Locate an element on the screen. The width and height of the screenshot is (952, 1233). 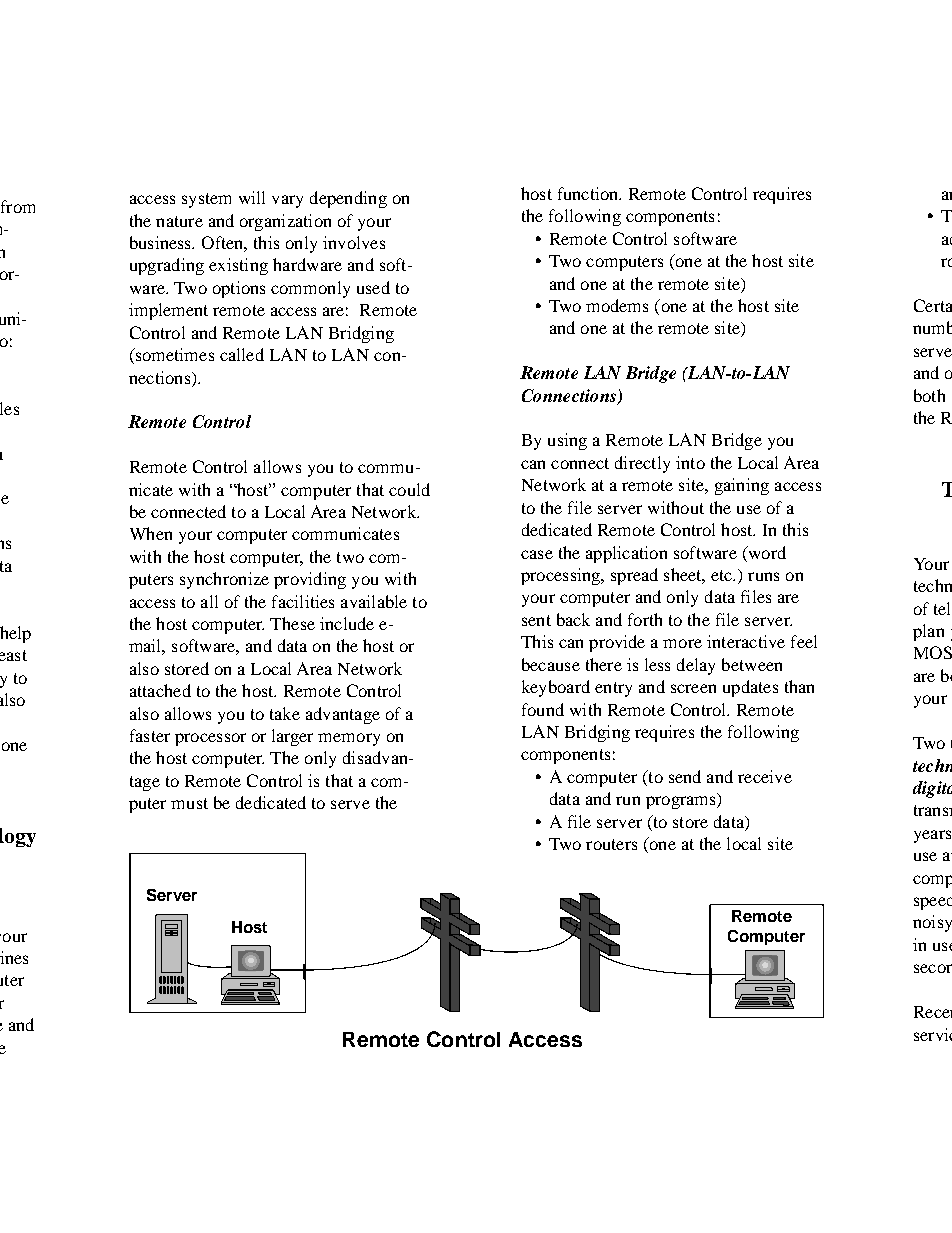
both is located at coordinates (929, 395).
